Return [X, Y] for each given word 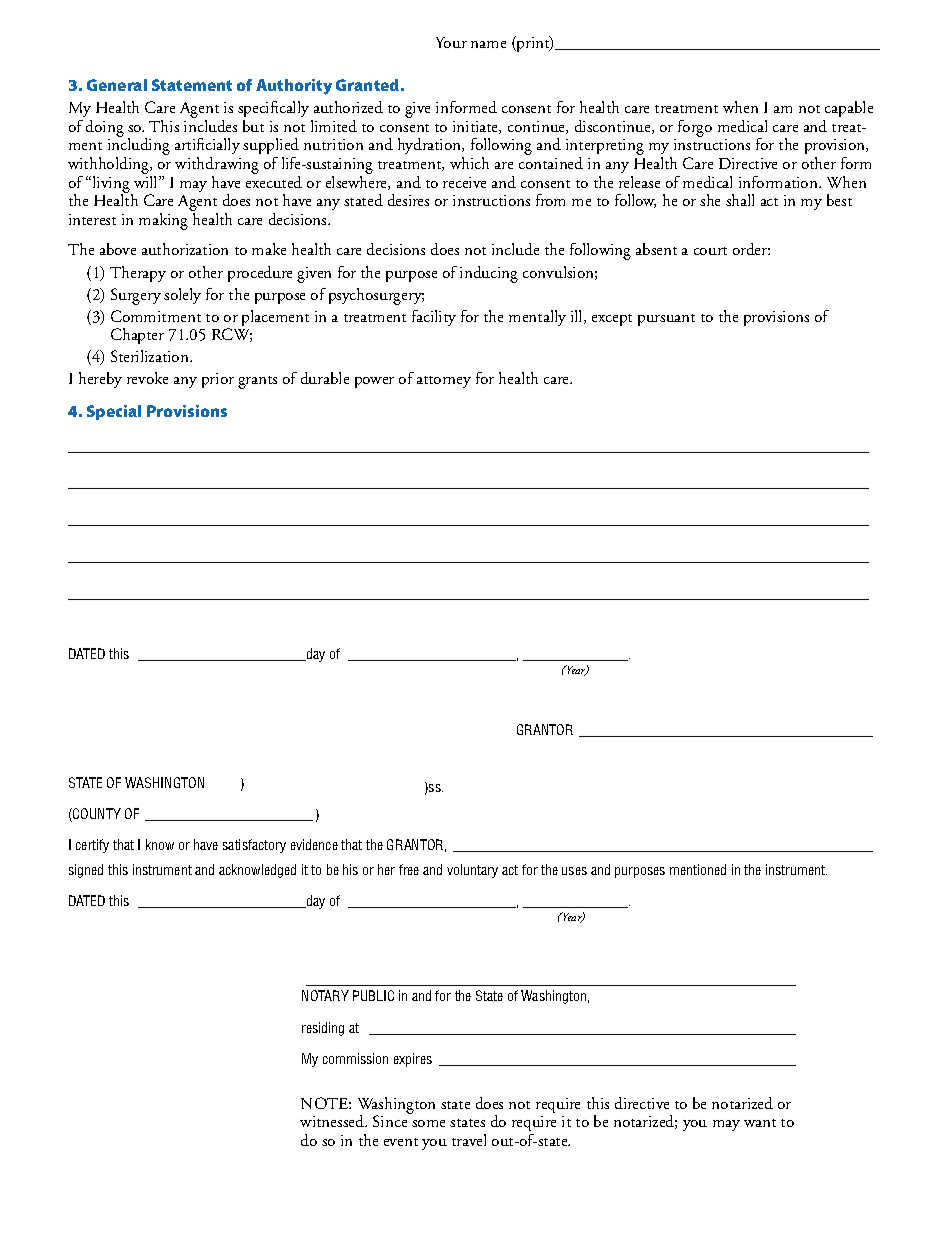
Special [114, 412]
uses [574, 871]
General [117, 85]
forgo [695, 128]
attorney [444, 382]
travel [469, 1140]
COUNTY [96, 815]
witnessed [333, 1121]
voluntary [472, 871]
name [488, 44]
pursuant [666, 320]
